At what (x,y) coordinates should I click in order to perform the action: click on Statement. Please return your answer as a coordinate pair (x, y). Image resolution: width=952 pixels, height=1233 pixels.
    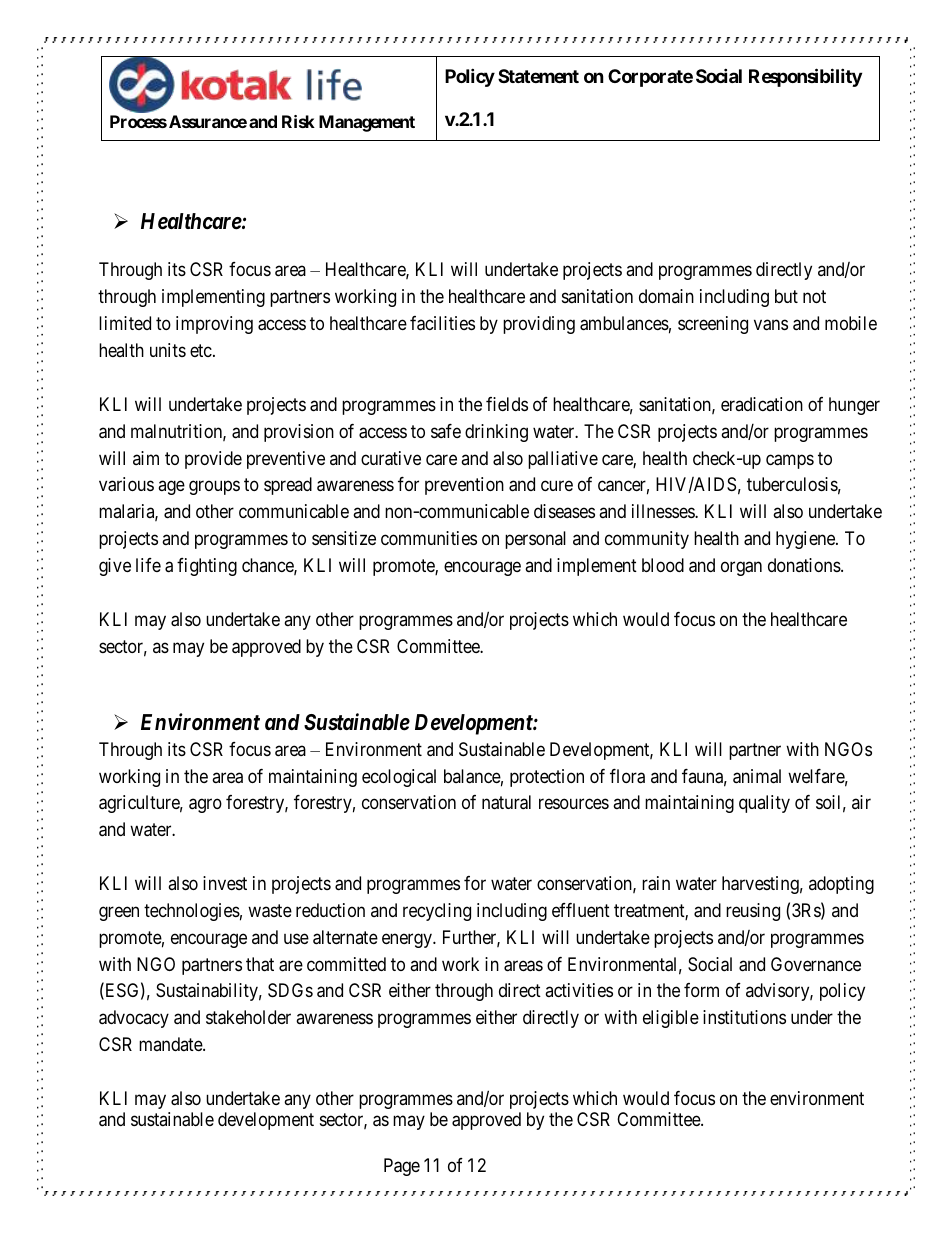
    Looking at the image, I should click on (538, 76).
